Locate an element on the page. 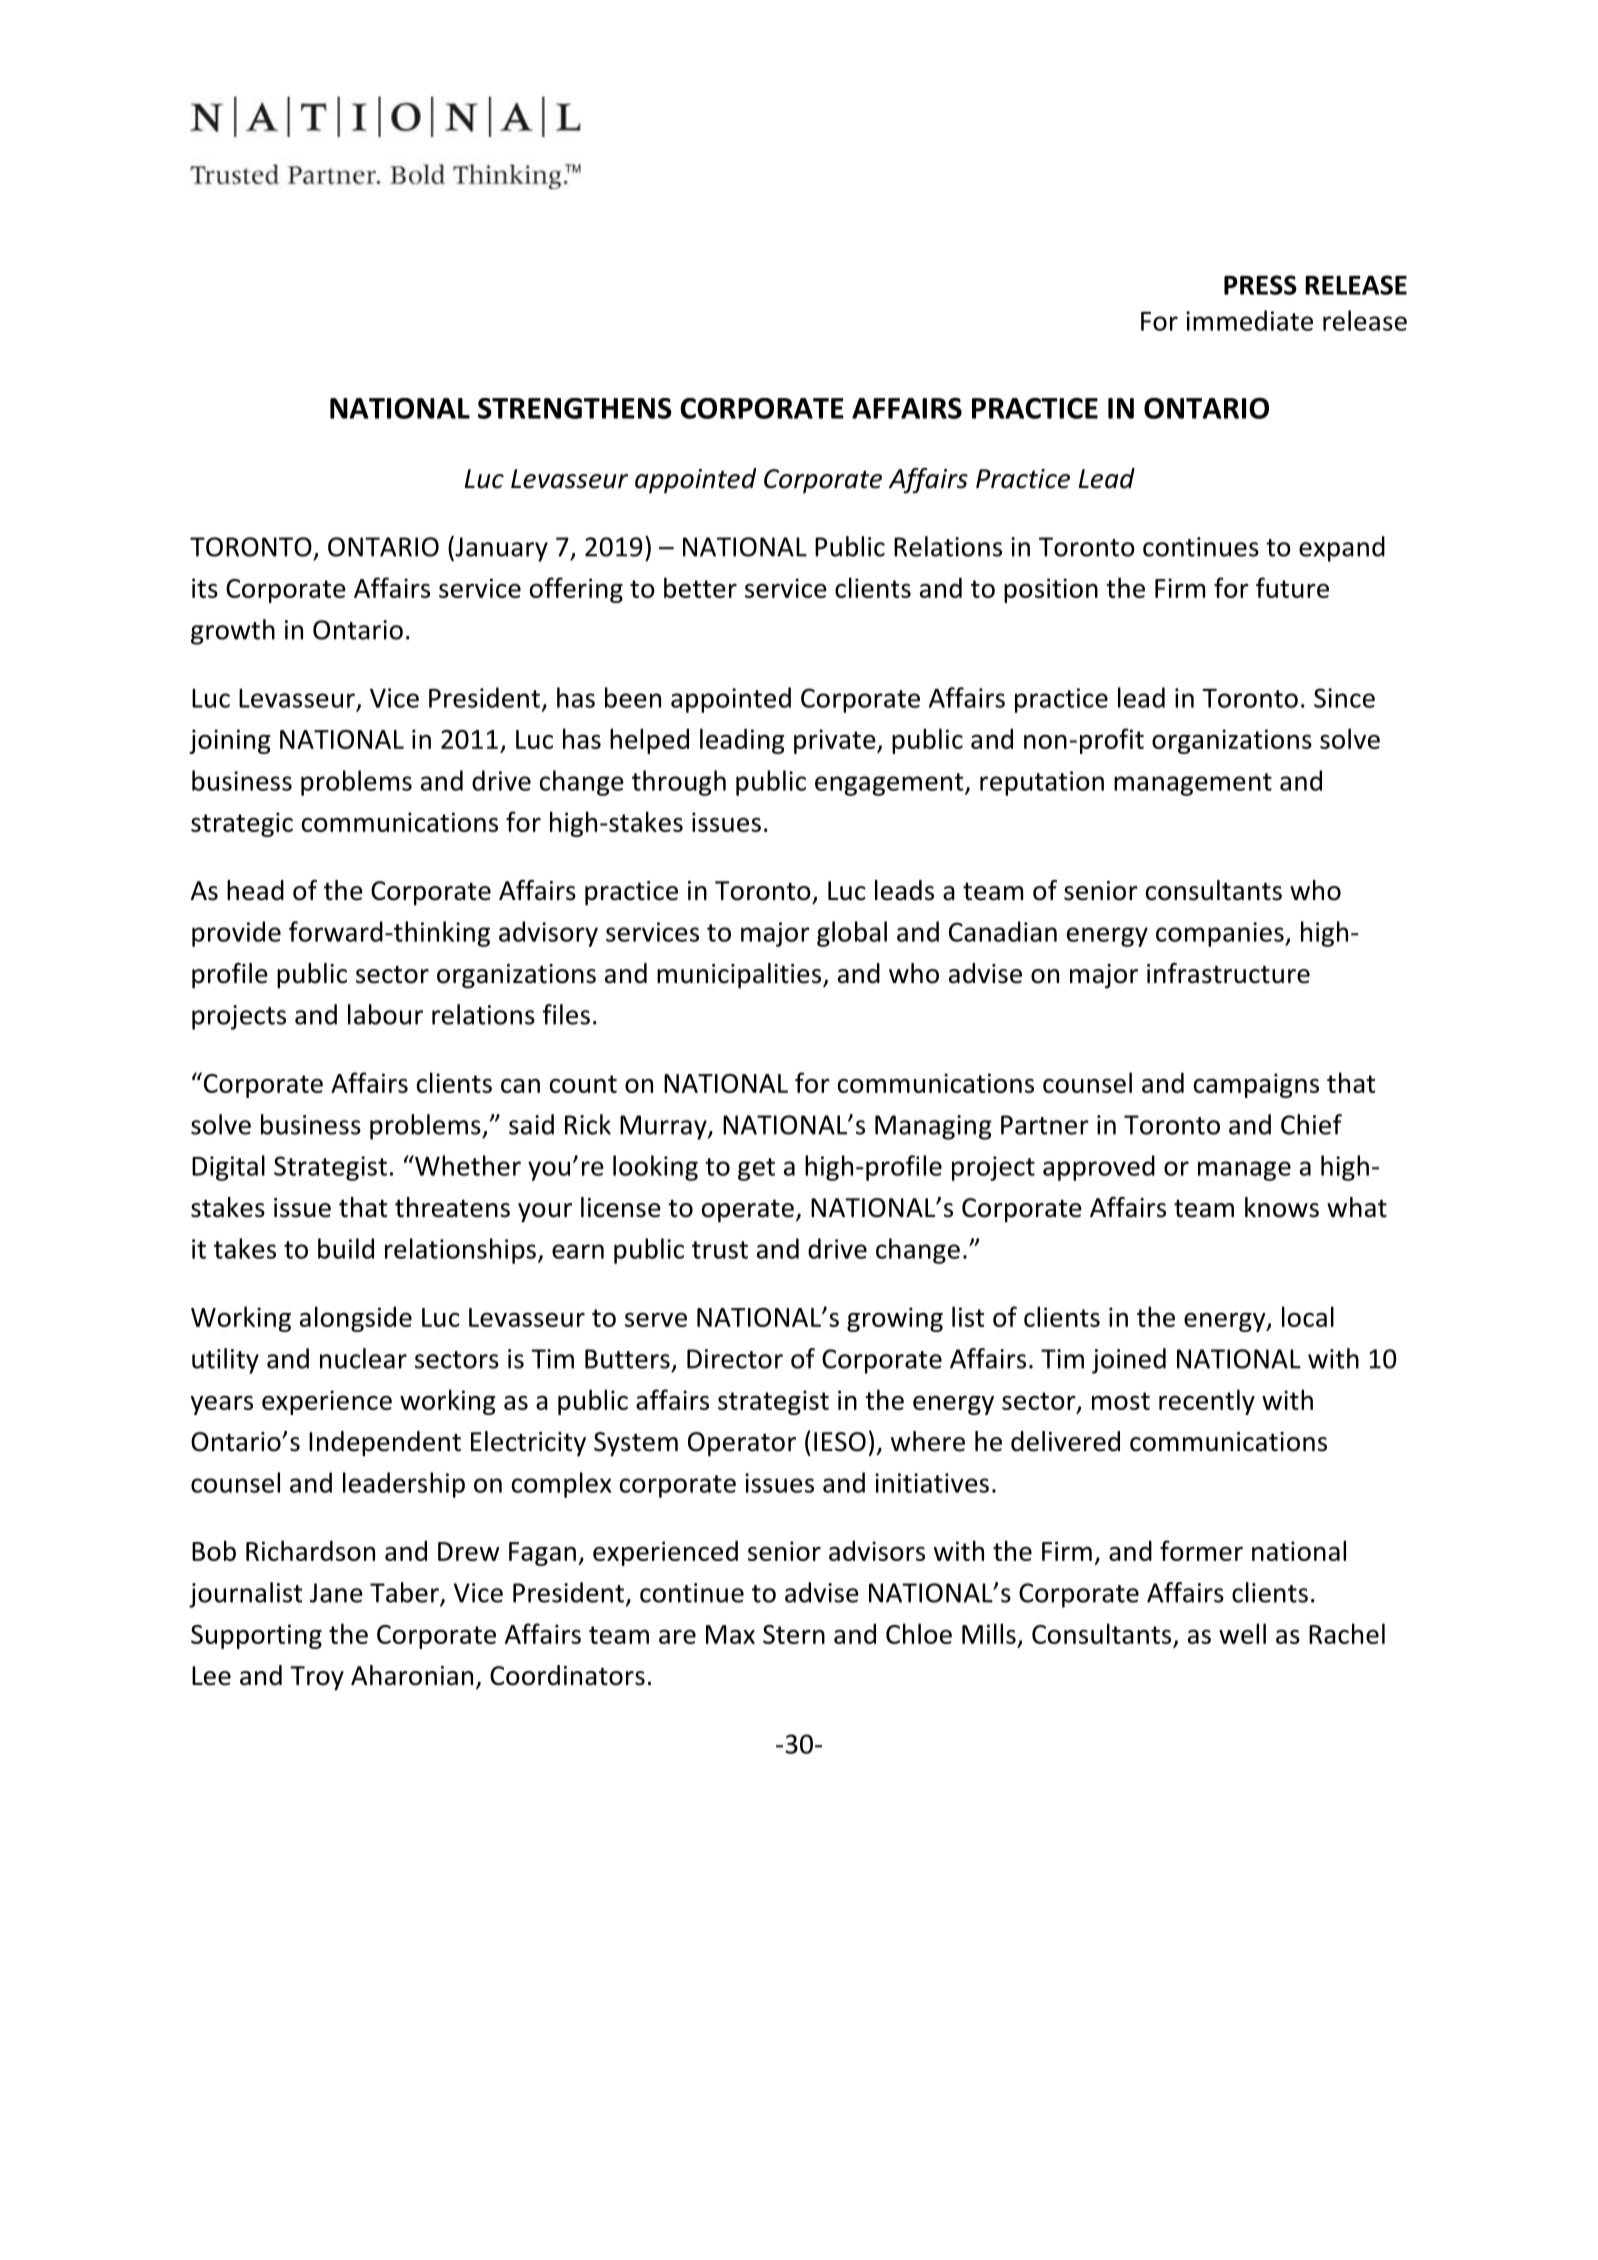  Stern is located at coordinates (794, 1634).
